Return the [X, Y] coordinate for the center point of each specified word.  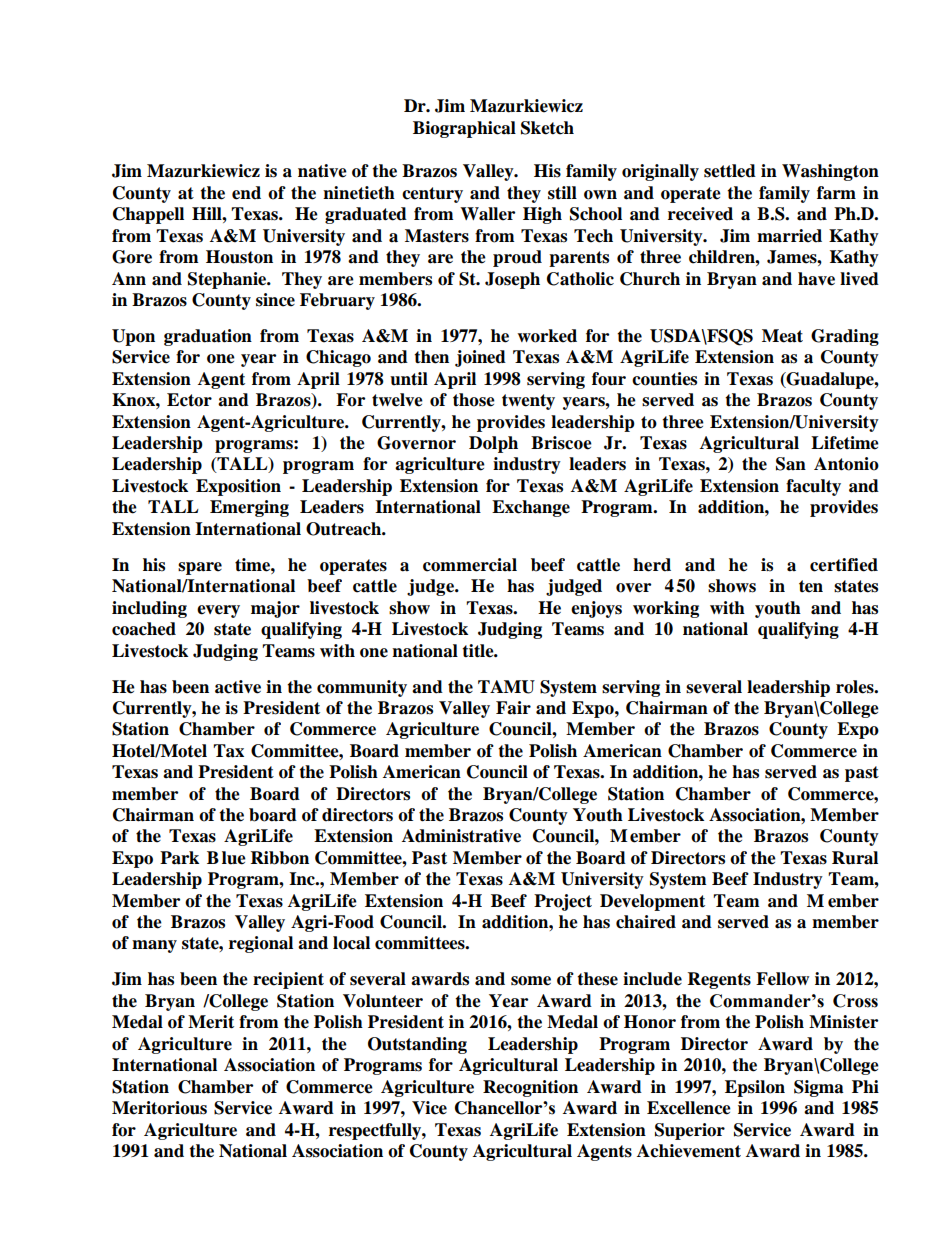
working [666, 609]
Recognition [530, 1088]
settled [730, 171]
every [218, 611]
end [246, 193]
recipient [288, 980]
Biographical [464, 129]
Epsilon [755, 1088]
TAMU [506, 687]
